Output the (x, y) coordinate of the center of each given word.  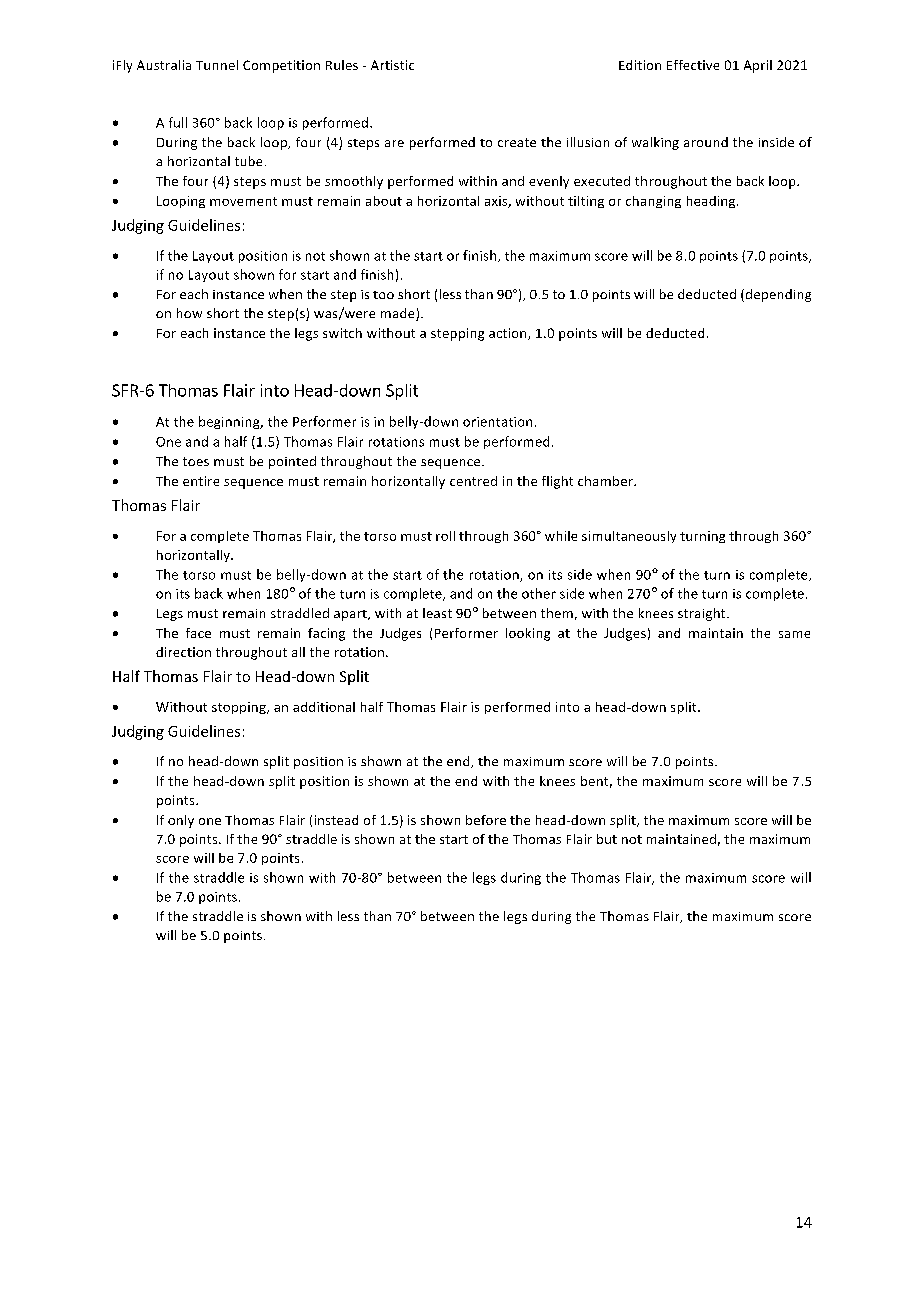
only (181, 821)
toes (196, 461)
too (383, 295)
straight (703, 614)
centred (473, 481)
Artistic (392, 65)
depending (777, 295)
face (198, 633)
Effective (693, 65)
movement (243, 201)
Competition (281, 66)
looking (528, 634)
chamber (606, 481)
